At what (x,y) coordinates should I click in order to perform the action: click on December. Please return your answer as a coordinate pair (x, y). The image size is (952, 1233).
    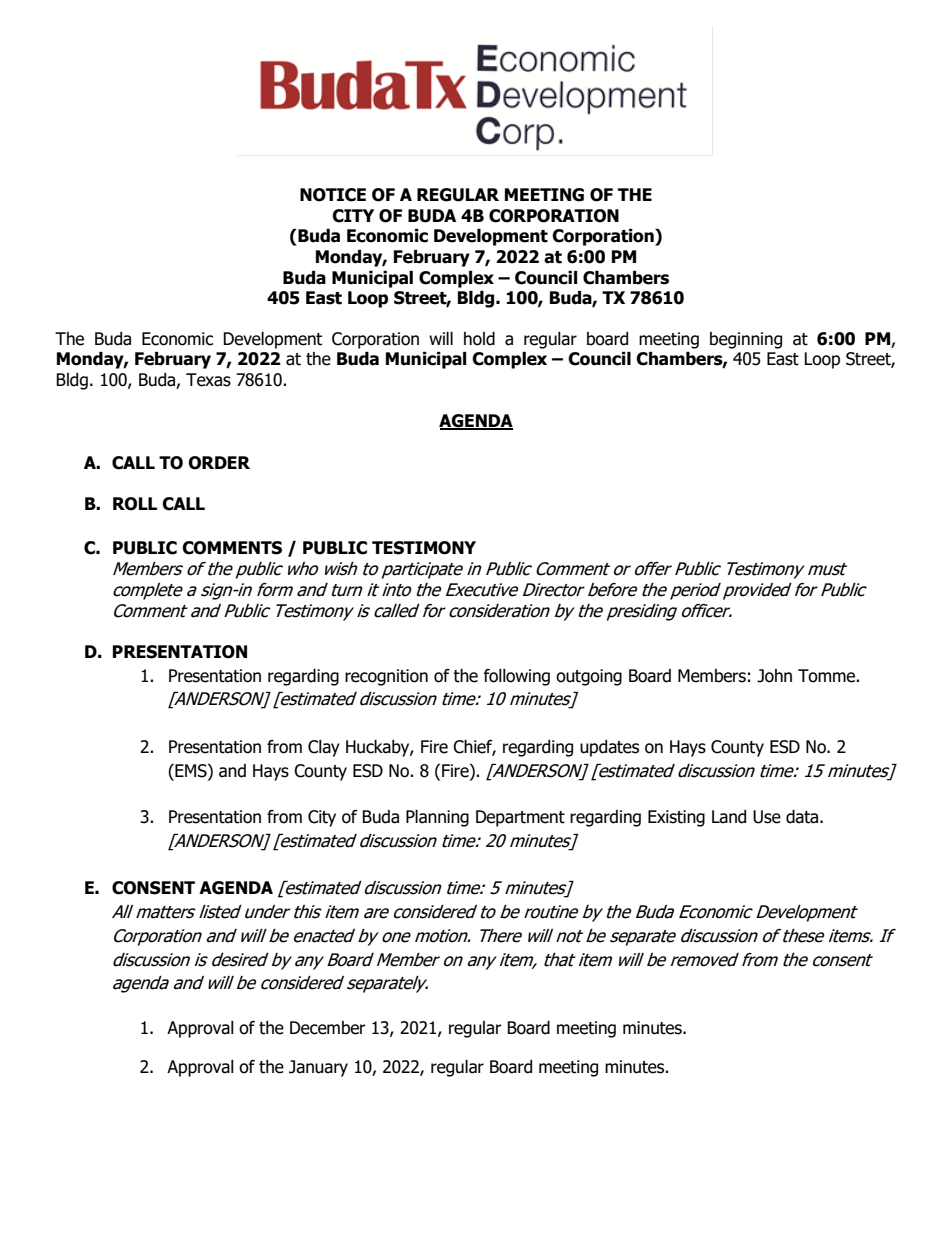
    Looking at the image, I should click on (328, 1028).
